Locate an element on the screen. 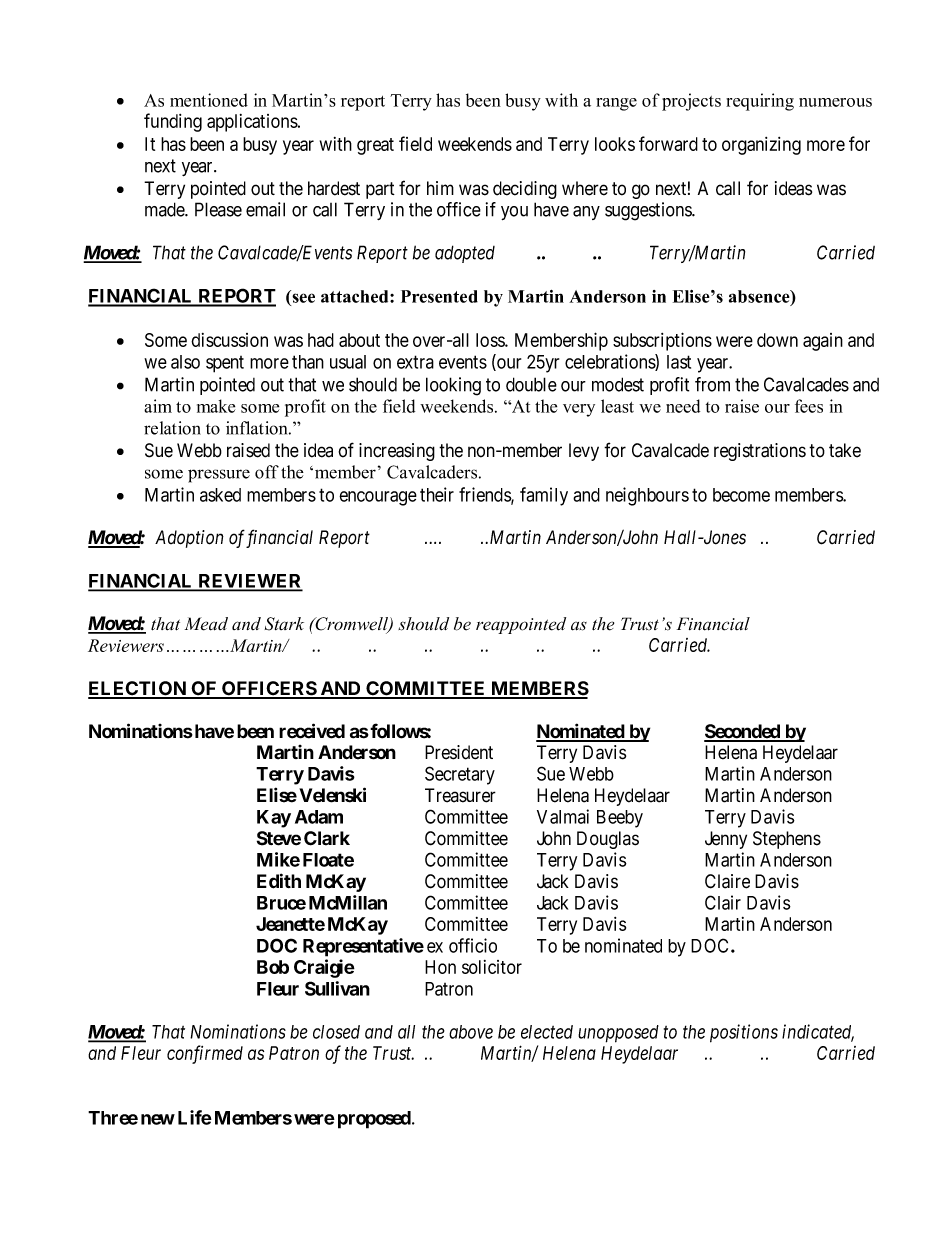 The height and width of the screenshot is (1233, 952). Treasurer is located at coordinates (460, 795).
